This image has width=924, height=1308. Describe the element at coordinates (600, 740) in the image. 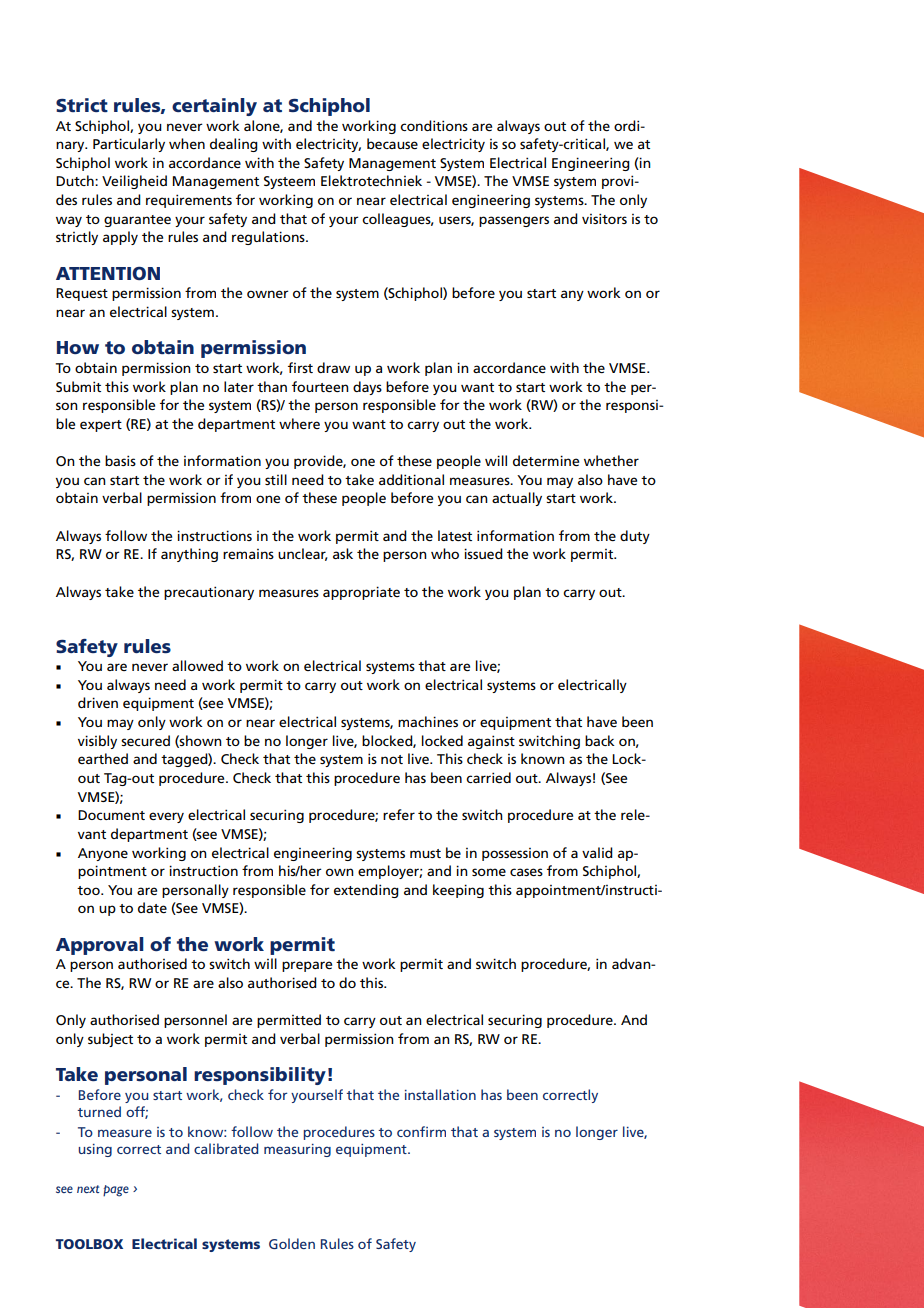

I see `back` at that location.
